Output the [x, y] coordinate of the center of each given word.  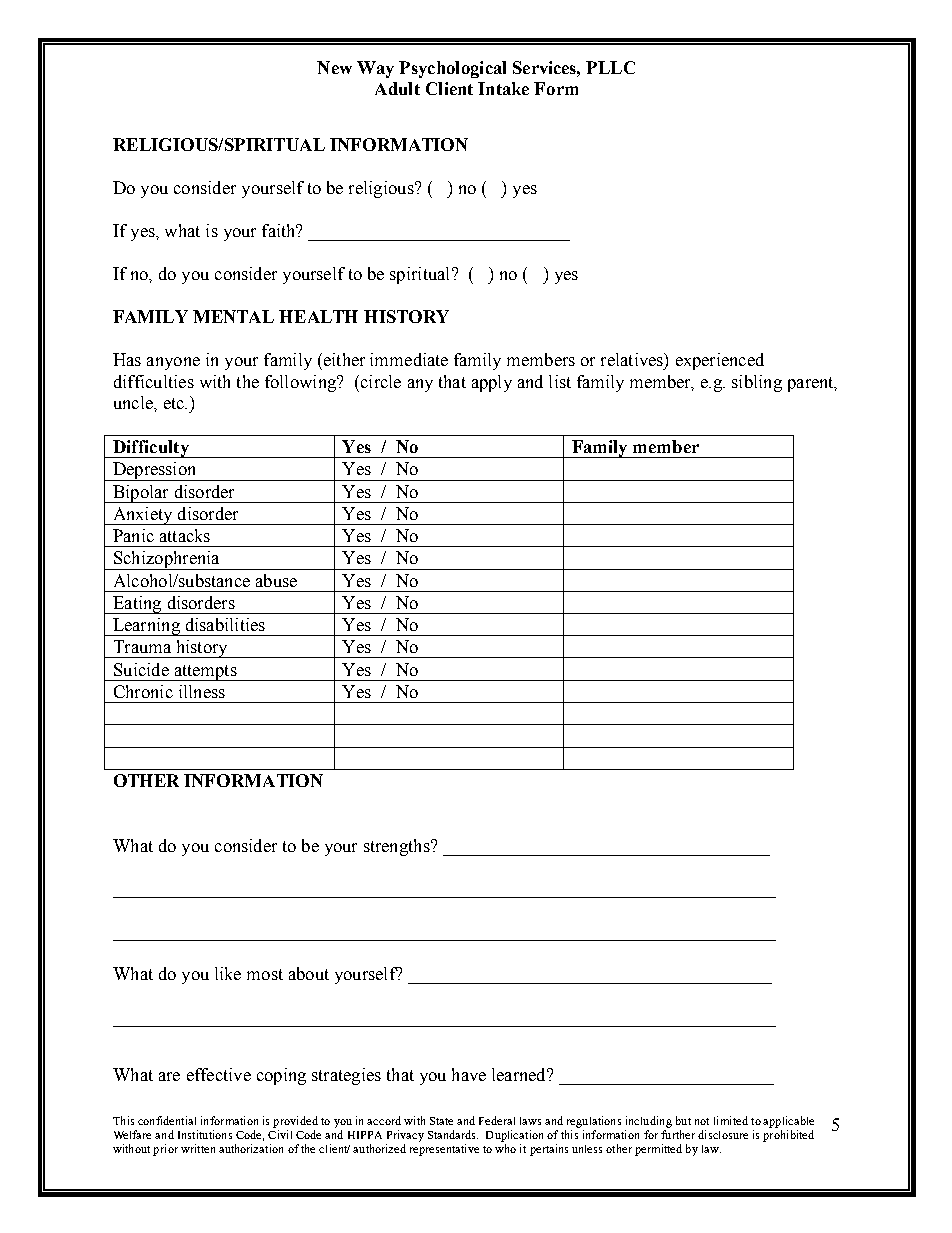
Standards [453, 1134]
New [334, 67]
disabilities [225, 624]
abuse [276, 580]
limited [731, 1120]
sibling [757, 383]
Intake [503, 88]
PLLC [610, 67]
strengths [398, 847]
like [228, 973]
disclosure [723, 1134]
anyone [173, 363]
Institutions [205, 1134]
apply [492, 383]
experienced [720, 361]
